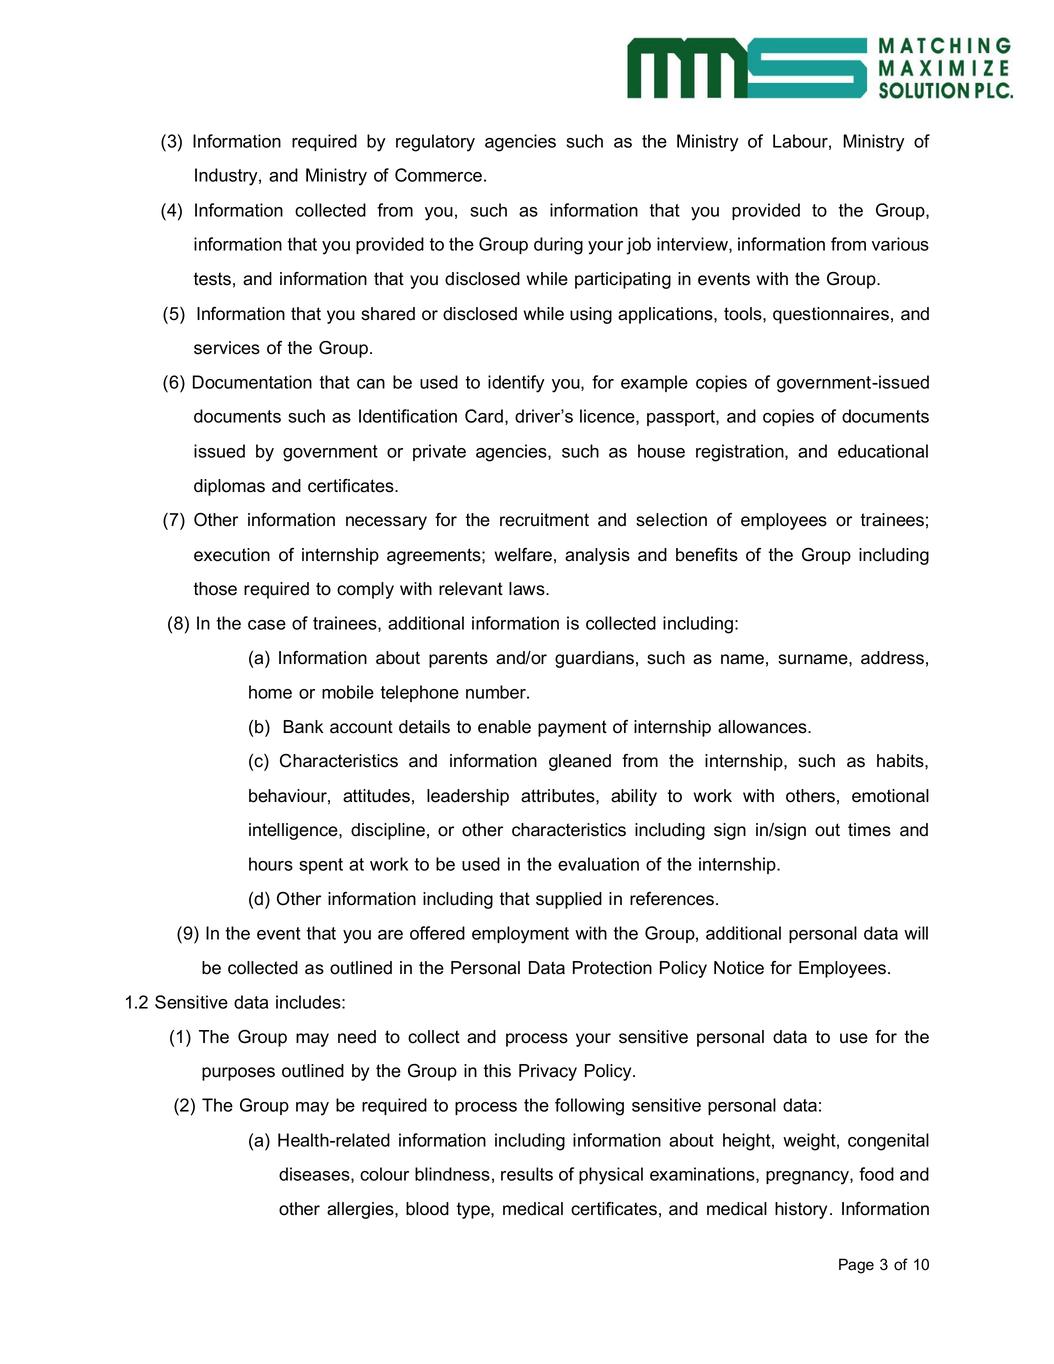  Describe the element at coordinates (232, 555) in the screenshot. I see `execution` at that location.
